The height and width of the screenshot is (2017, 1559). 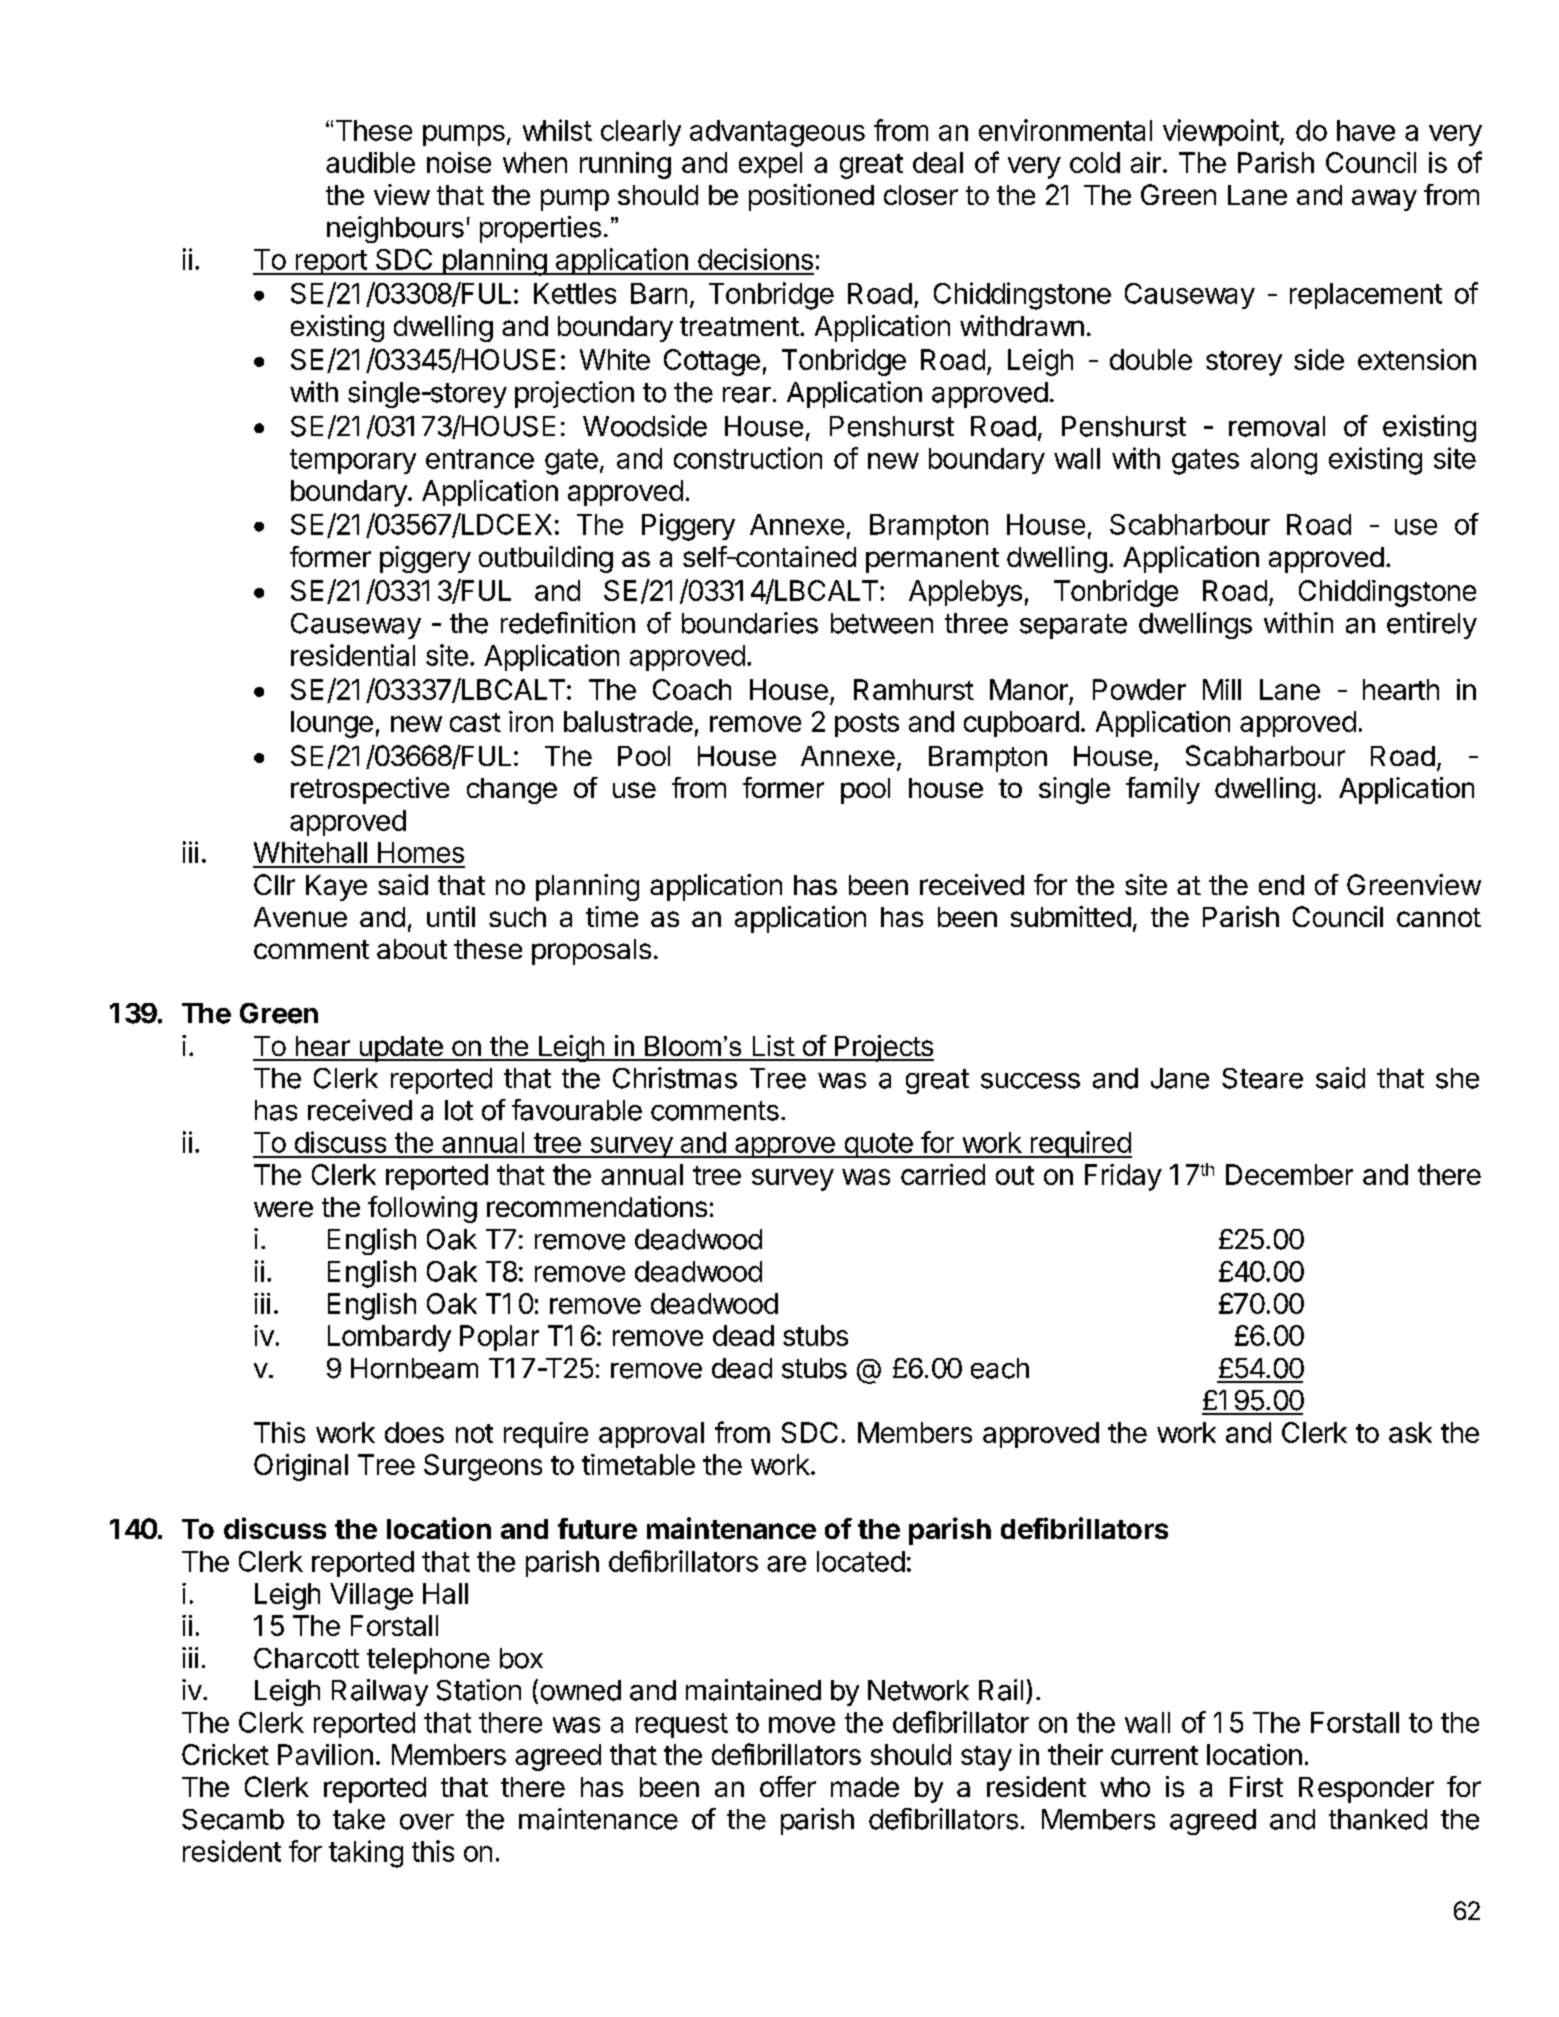 What do you see at coordinates (1410, 1432) in the screenshot?
I see `ask` at bounding box center [1410, 1432].
